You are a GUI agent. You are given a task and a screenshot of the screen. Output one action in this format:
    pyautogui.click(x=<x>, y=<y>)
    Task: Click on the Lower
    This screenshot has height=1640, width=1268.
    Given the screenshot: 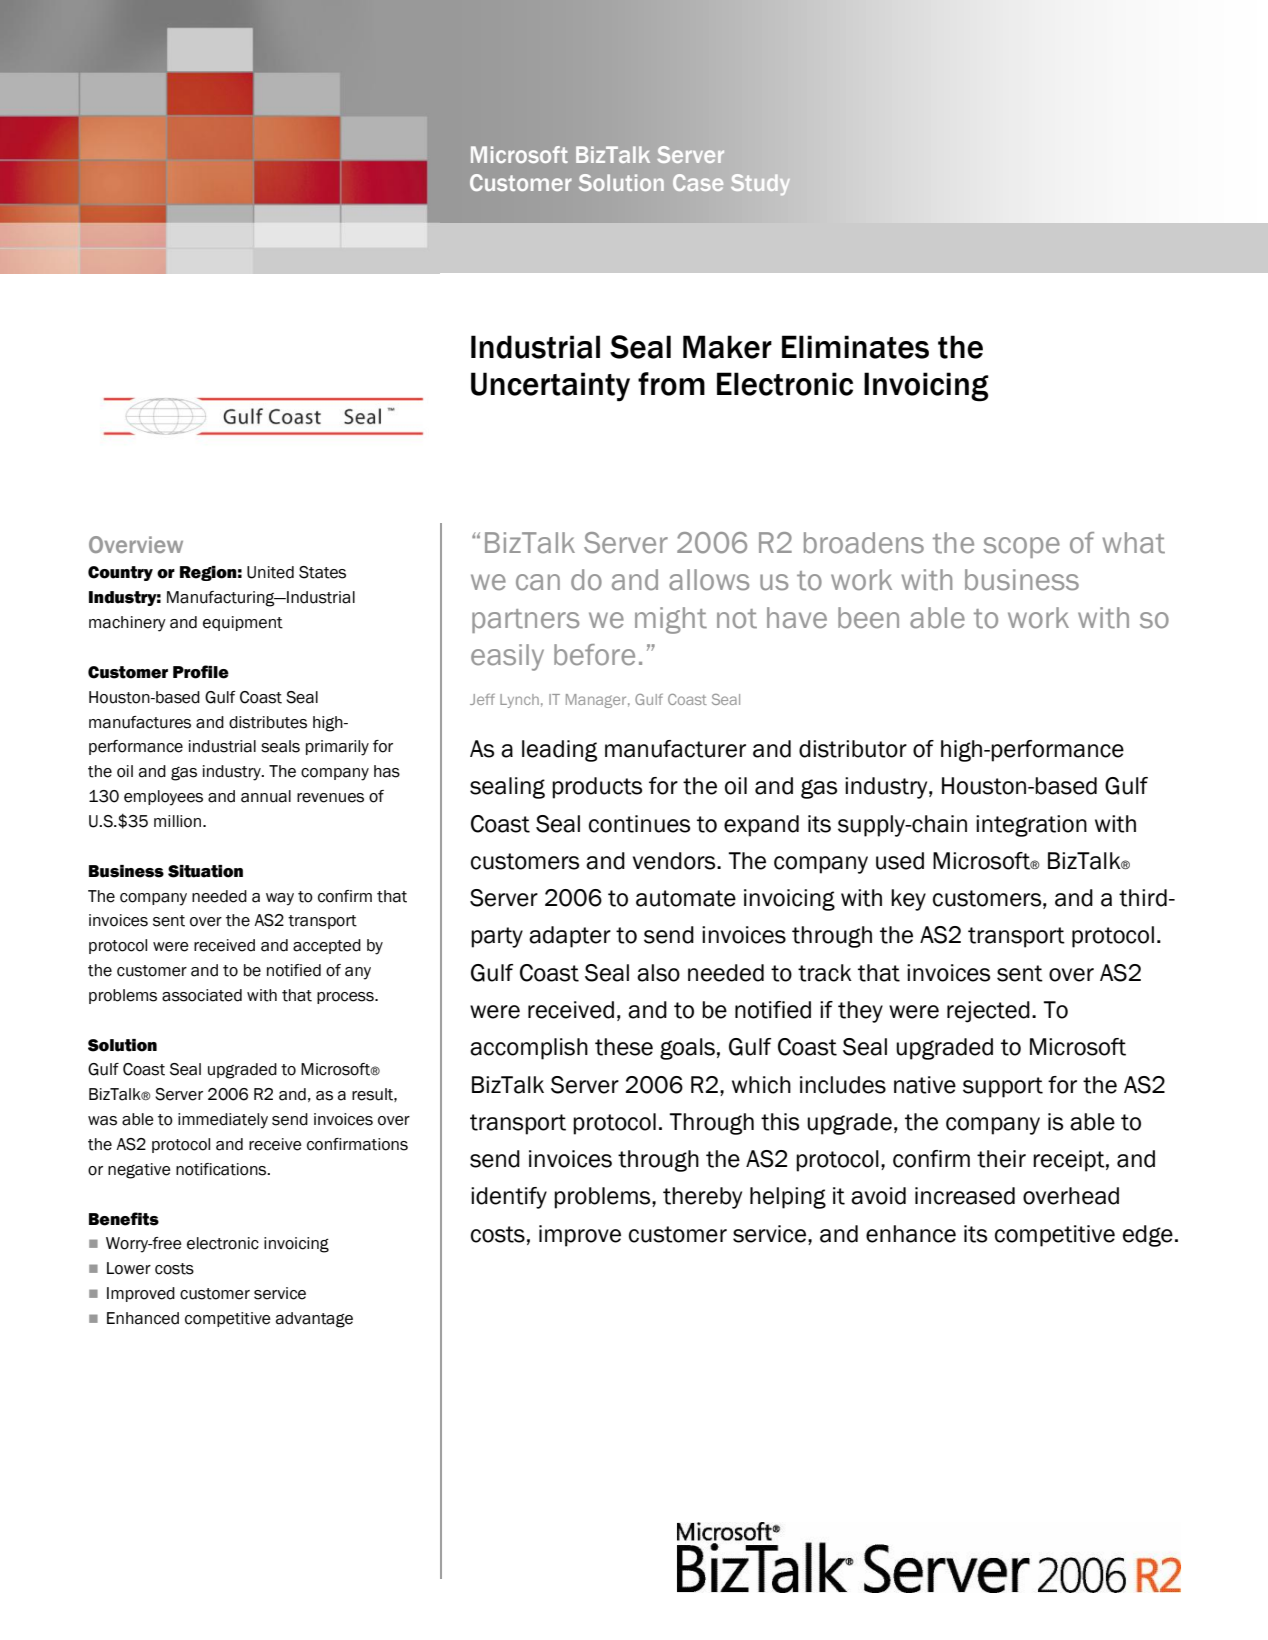 What is the action you would take?
    pyautogui.click(x=129, y=1268)
